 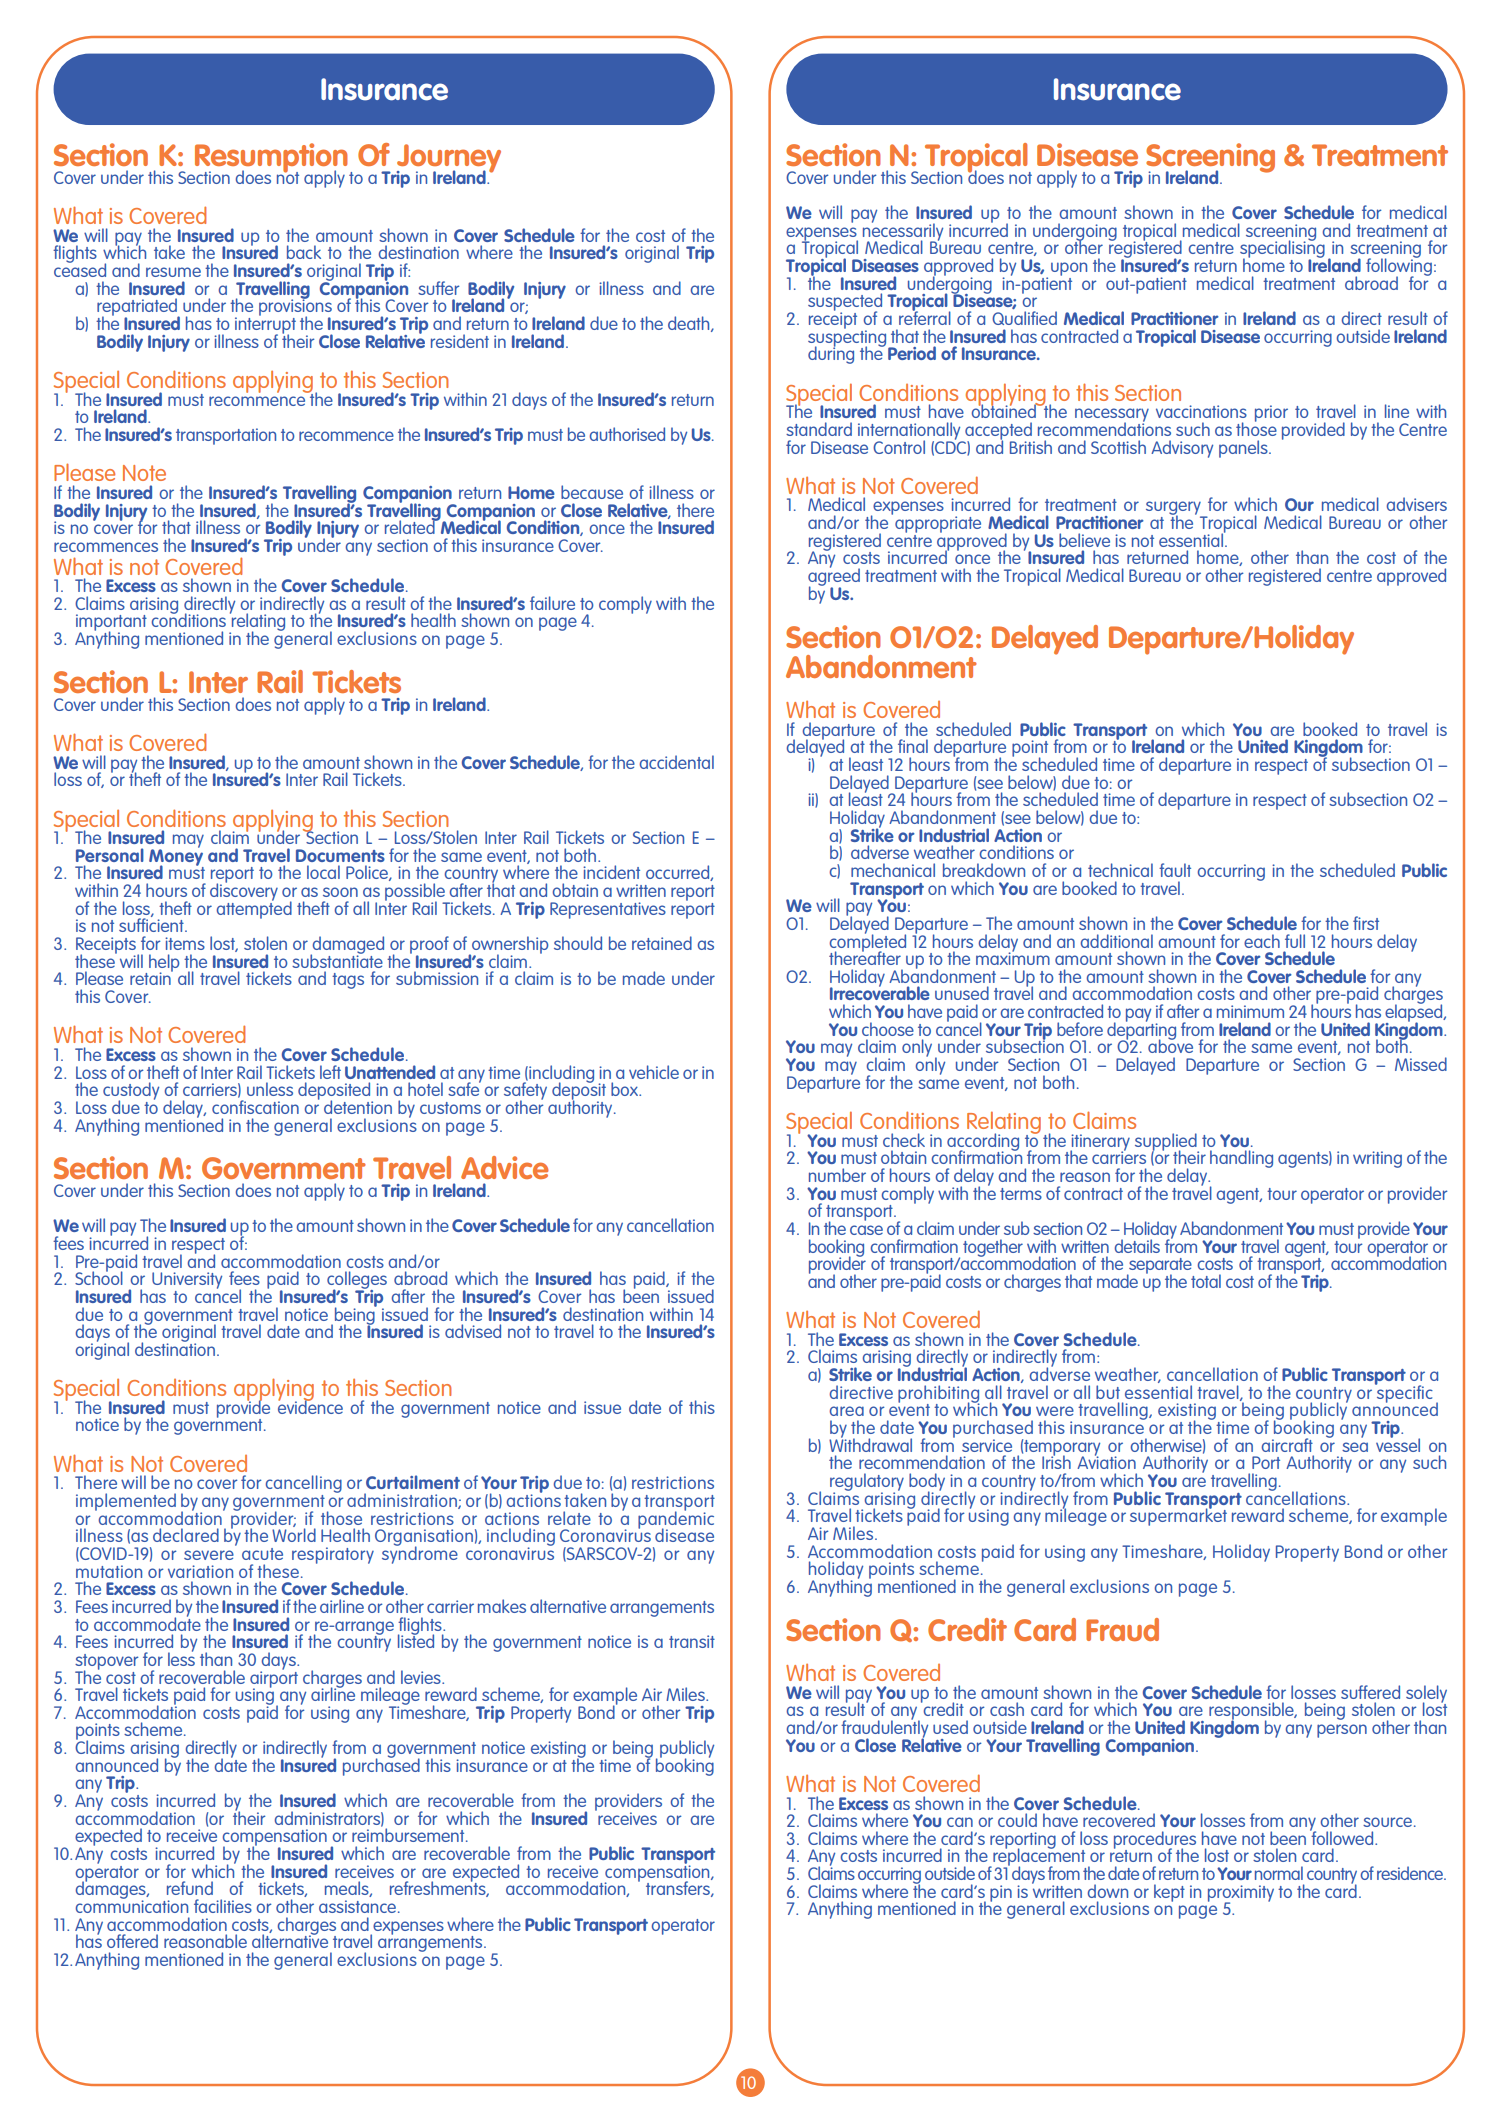 I want to click on pin, so click(x=1001, y=1893).
